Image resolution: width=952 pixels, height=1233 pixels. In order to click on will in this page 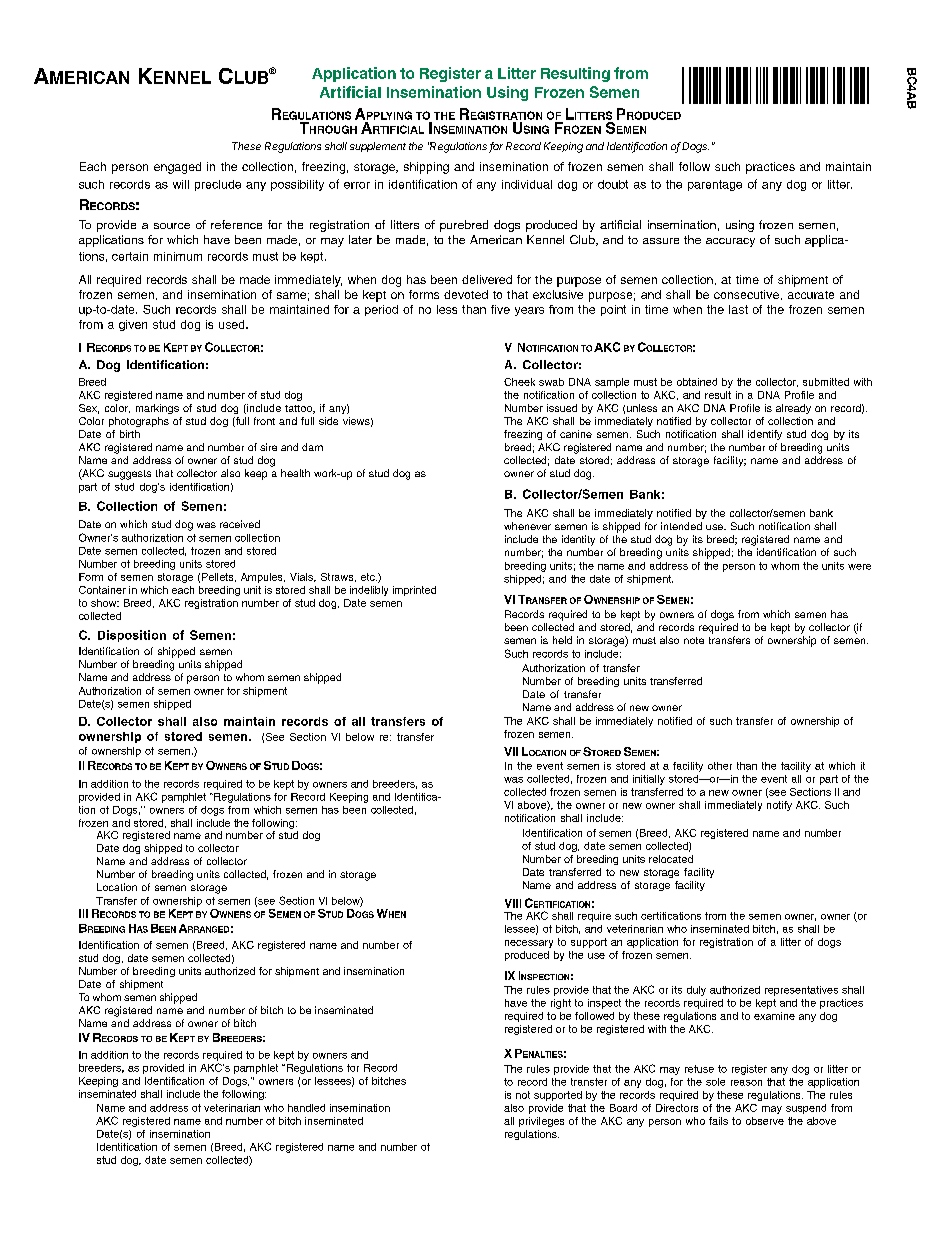, I will do `click(181, 184)`.
